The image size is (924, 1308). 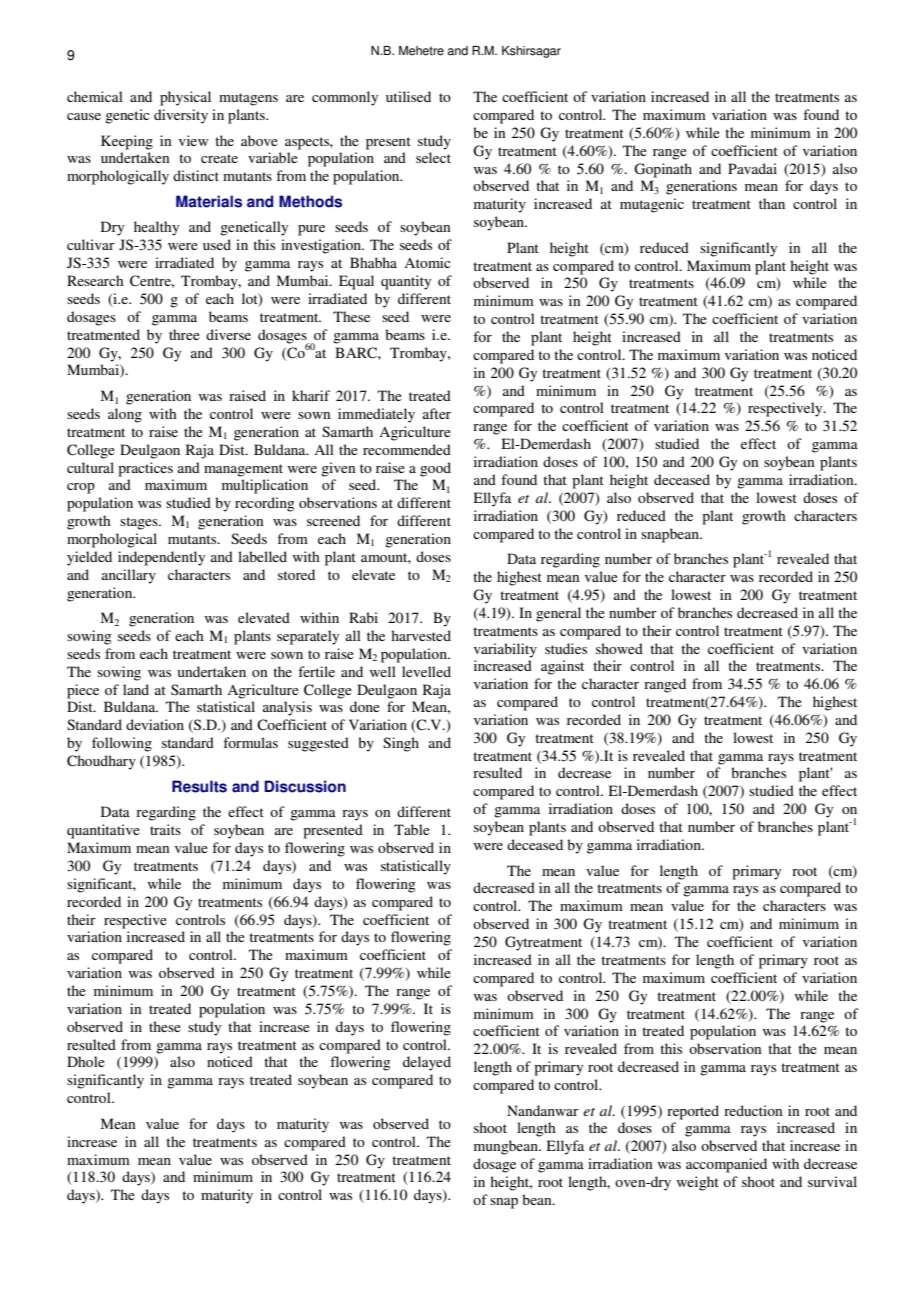 What do you see at coordinates (427, 1063) in the page?
I see `delayed` at bounding box center [427, 1063].
